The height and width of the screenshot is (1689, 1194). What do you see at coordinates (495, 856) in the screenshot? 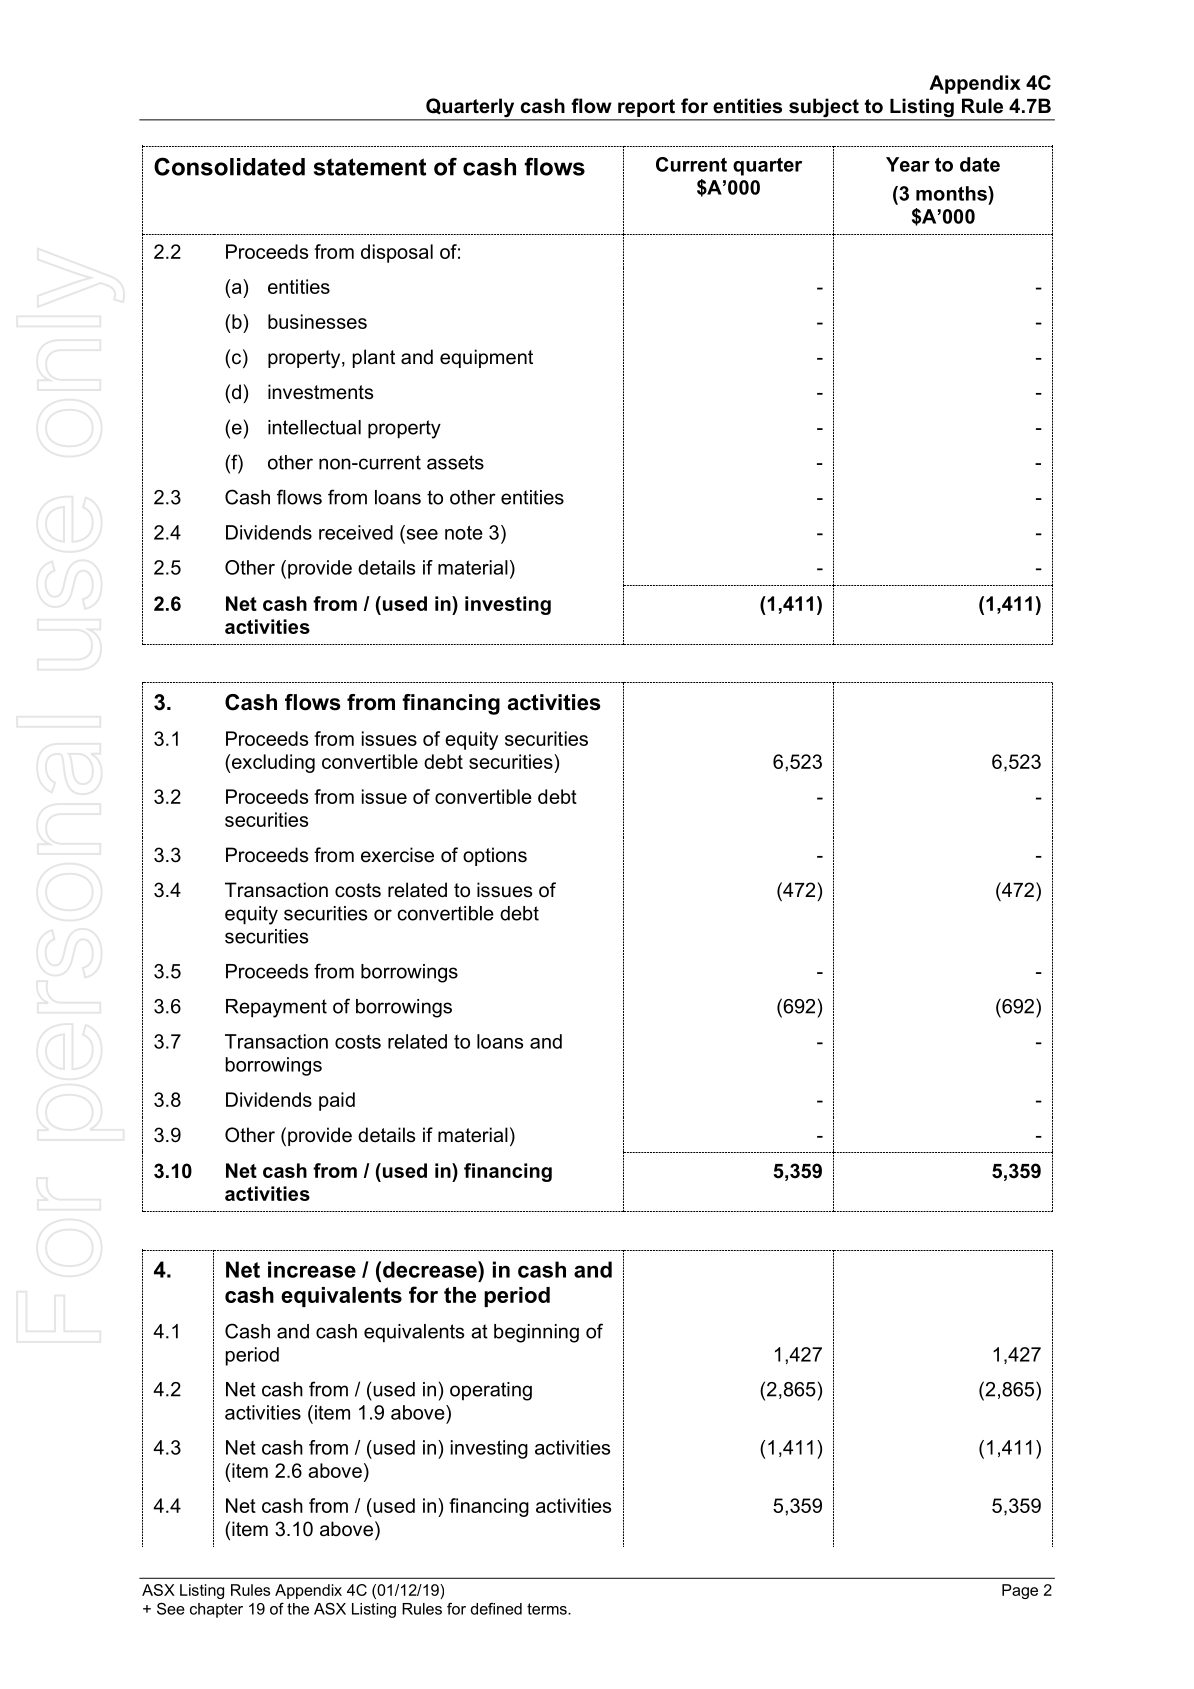
I see `options` at bounding box center [495, 856].
